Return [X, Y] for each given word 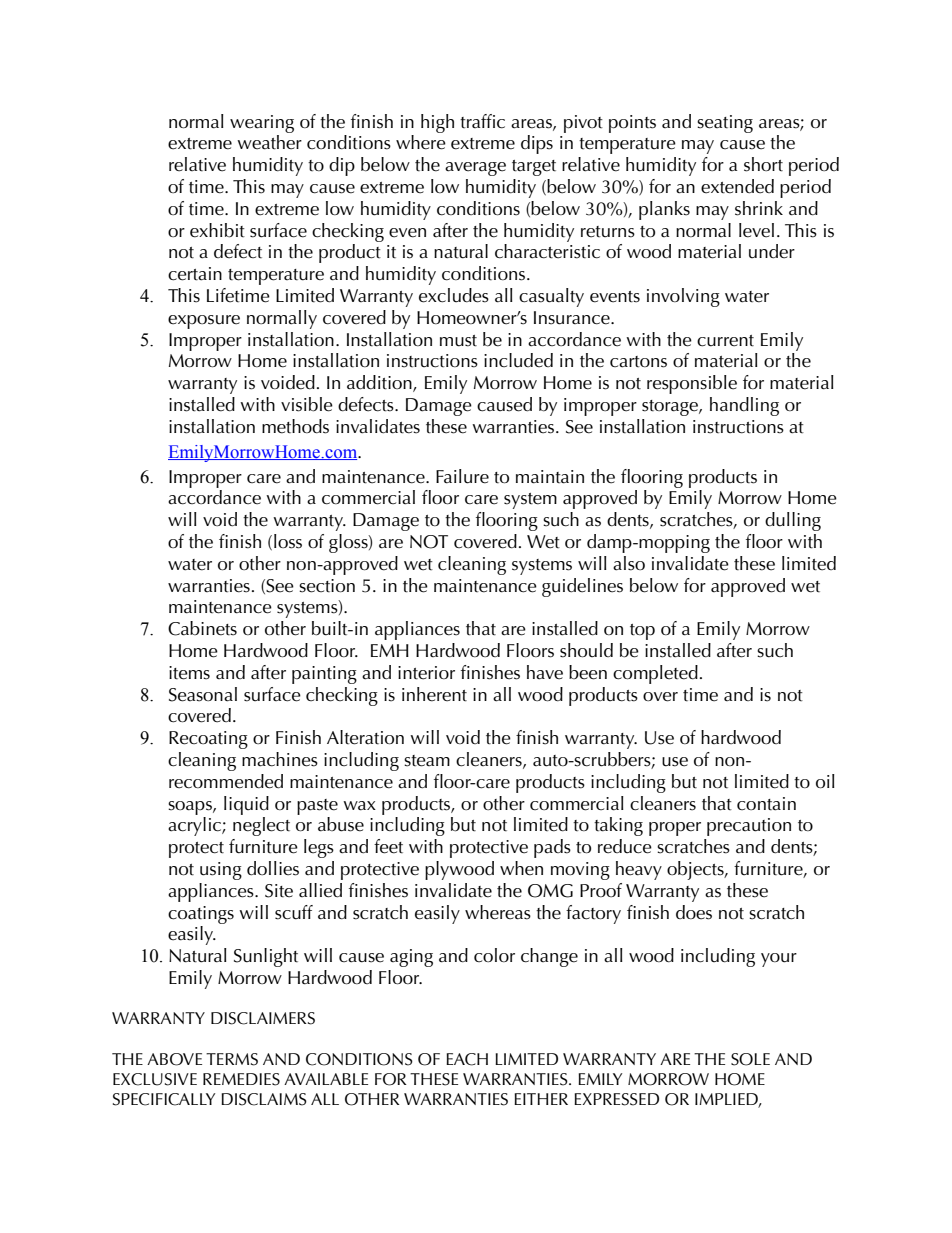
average [475, 169]
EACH [467, 1059]
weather [269, 142]
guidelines [582, 587]
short [763, 164]
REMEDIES [241, 1079]
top [642, 632]
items [189, 673]
